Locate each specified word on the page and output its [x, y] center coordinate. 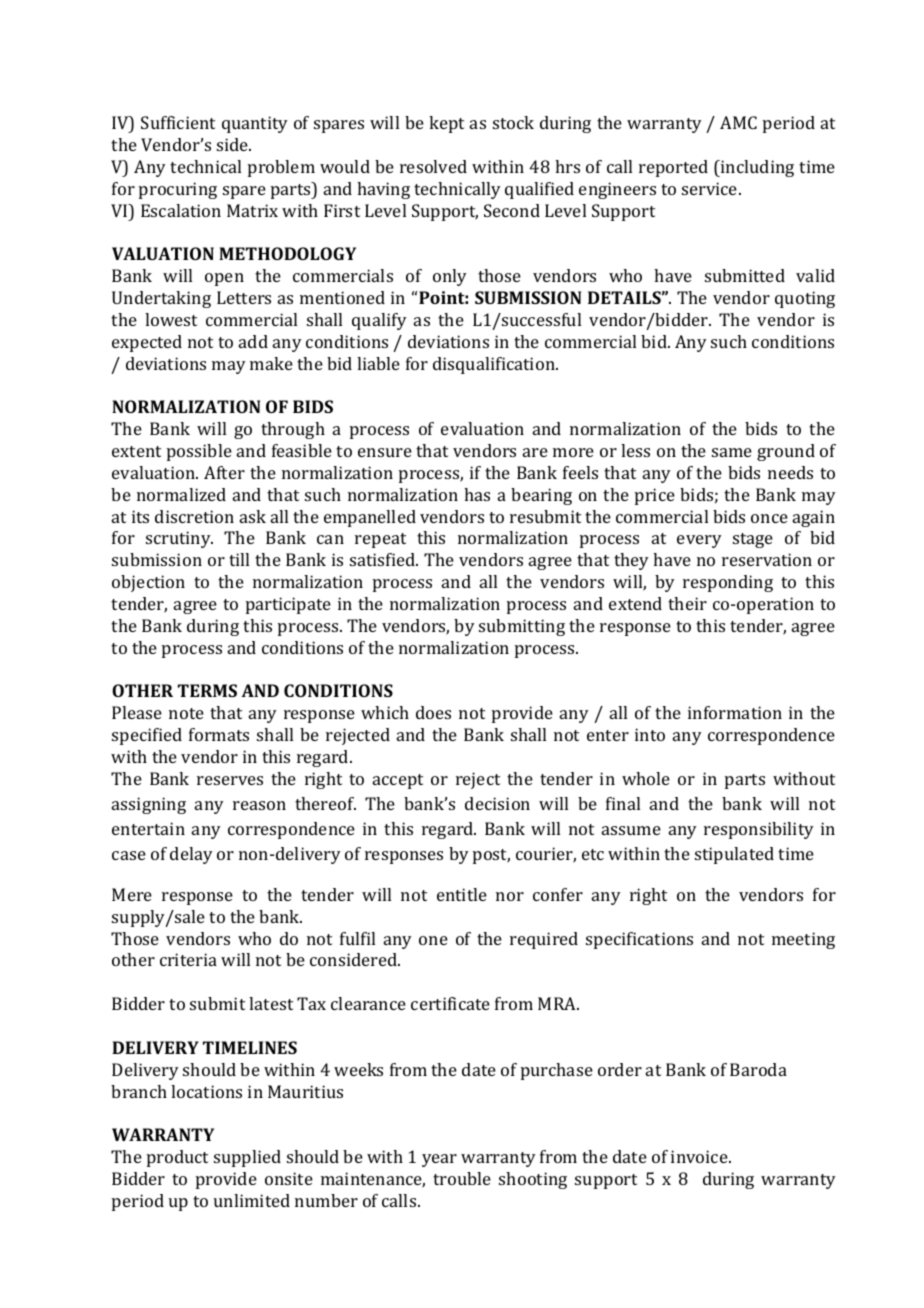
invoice [700, 1156]
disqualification [495, 365]
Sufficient [178, 122]
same [732, 452]
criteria [188, 959]
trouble [462, 1178]
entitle [462, 894]
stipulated [734, 855]
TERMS [207, 690]
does [433, 712]
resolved [433, 166]
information [735, 712]
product [177, 1158]
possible [199, 452]
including [756, 168]
